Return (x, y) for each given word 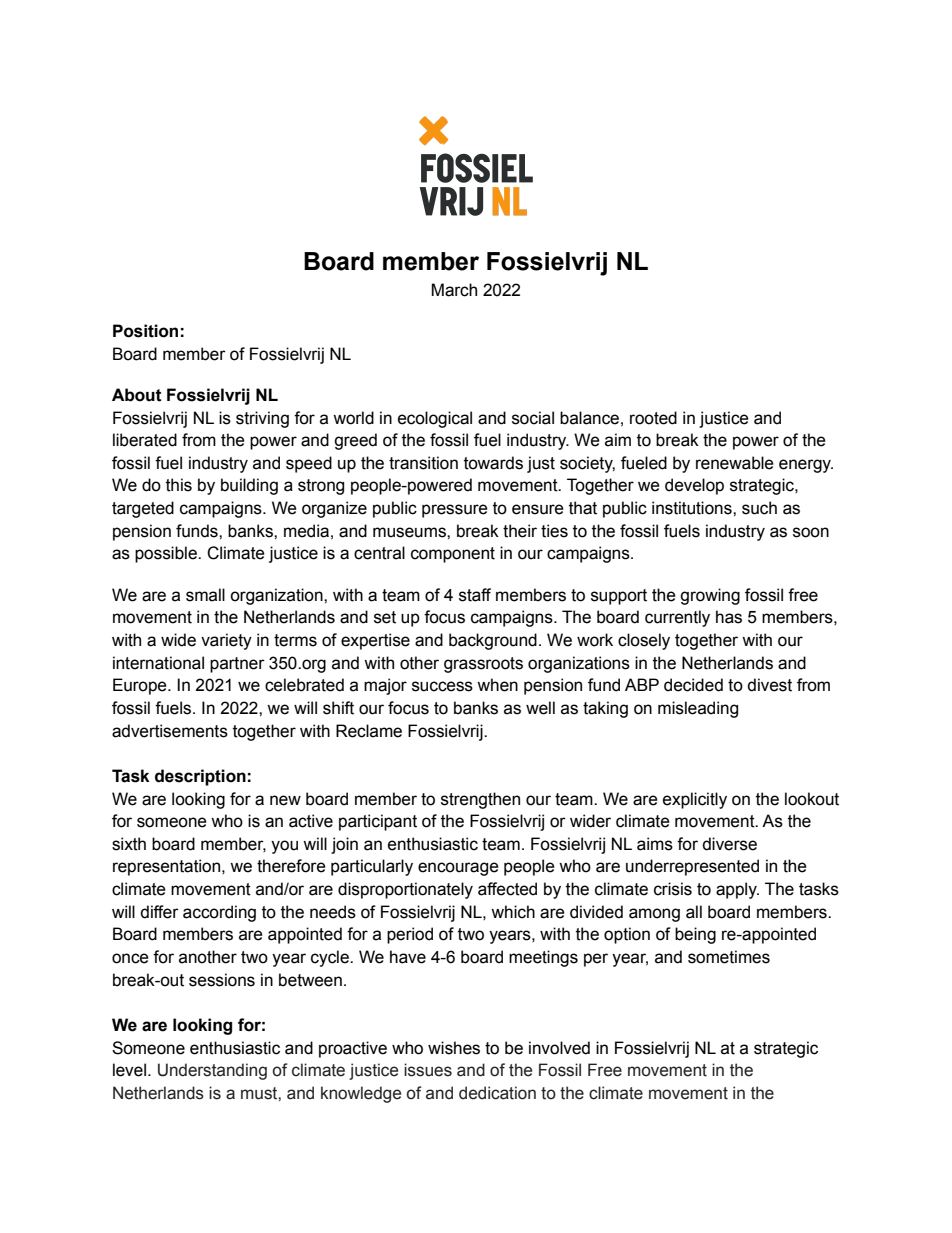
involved (559, 1048)
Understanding (212, 1071)
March (454, 290)
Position (145, 331)
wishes (454, 1048)
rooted (653, 418)
